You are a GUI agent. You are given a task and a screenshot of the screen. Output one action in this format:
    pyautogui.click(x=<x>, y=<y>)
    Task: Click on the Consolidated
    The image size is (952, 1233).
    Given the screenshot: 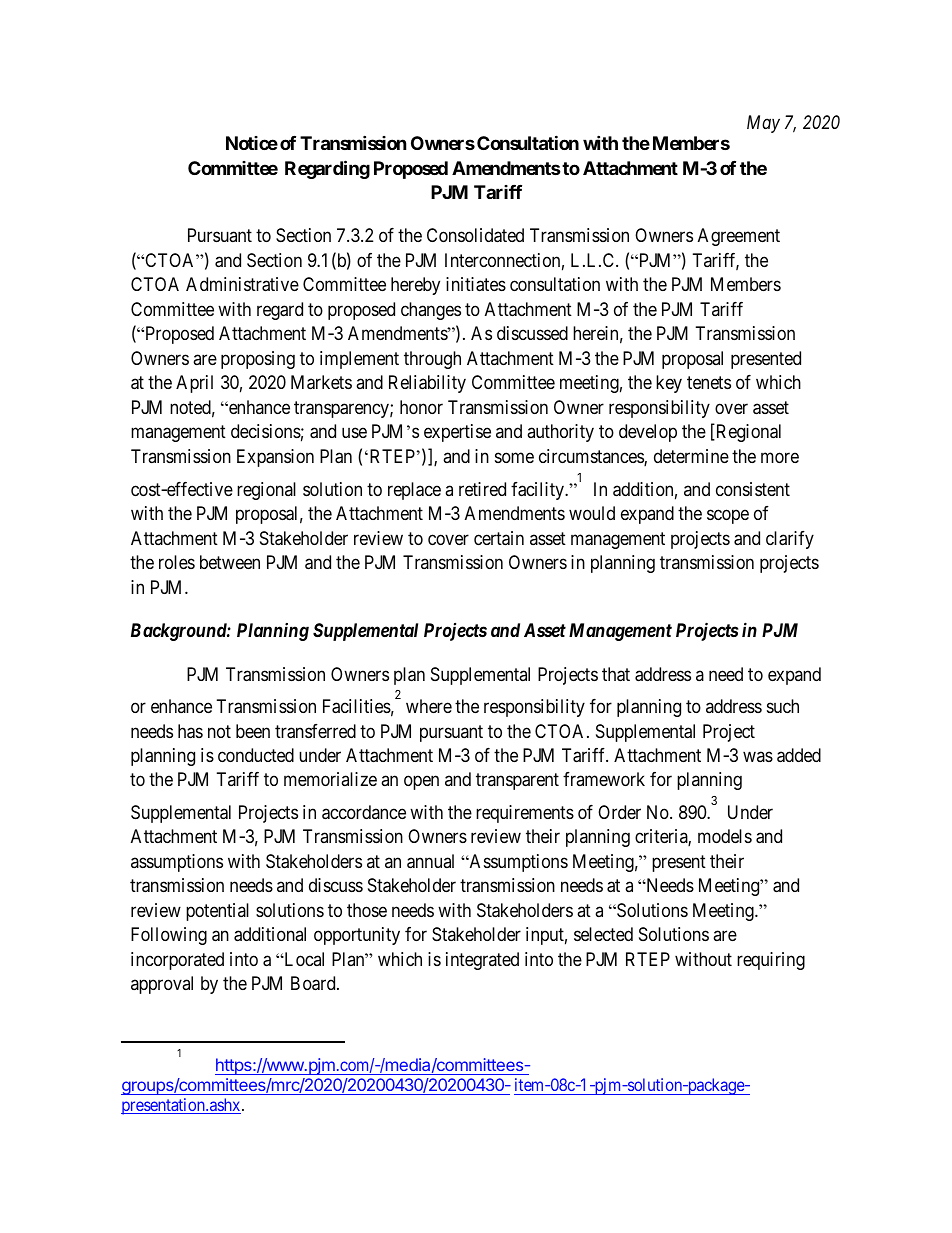 What is the action you would take?
    pyautogui.click(x=475, y=235)
